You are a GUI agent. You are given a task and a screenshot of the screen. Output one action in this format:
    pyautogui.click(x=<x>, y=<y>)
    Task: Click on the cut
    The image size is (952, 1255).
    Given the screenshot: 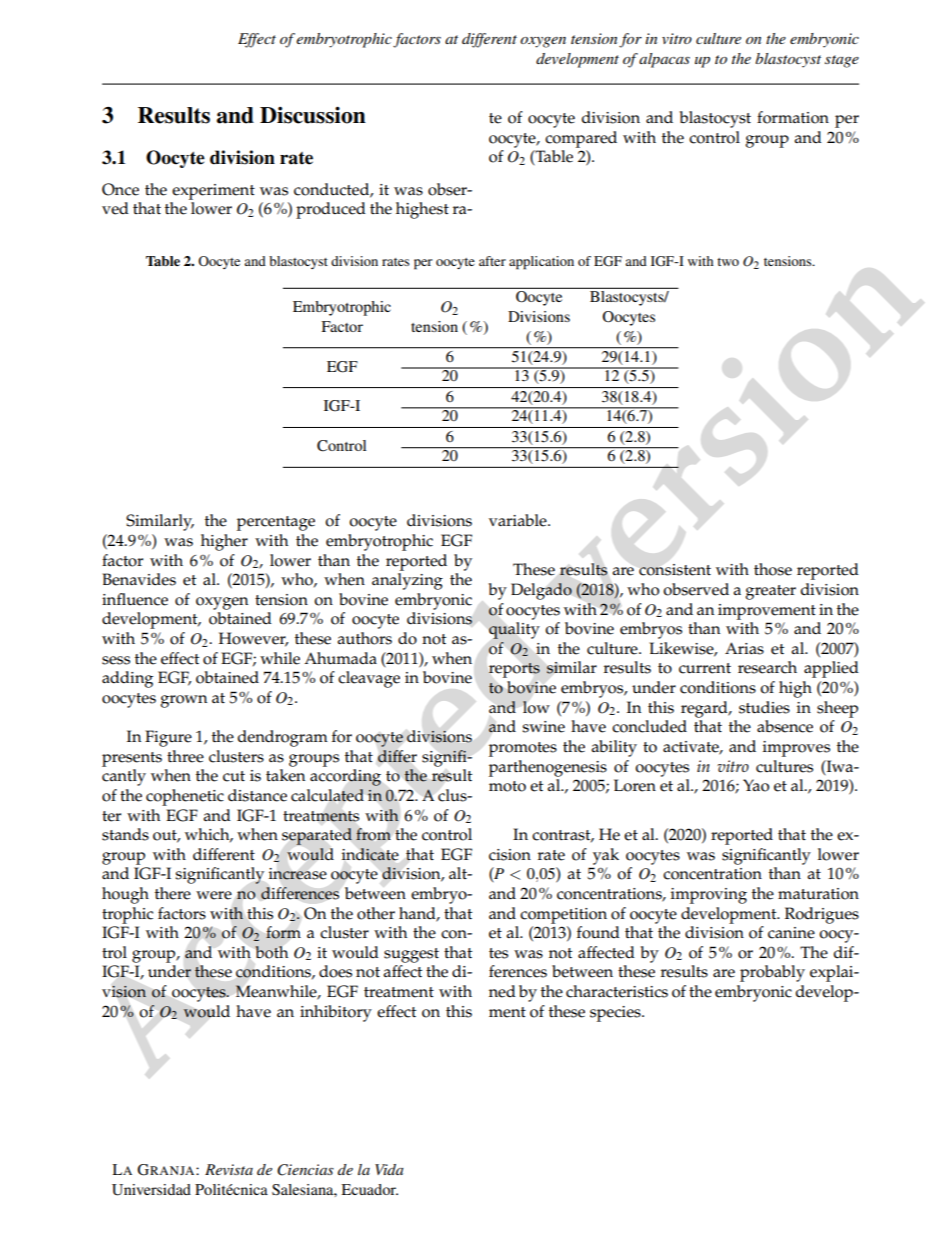 What is the action you would take?
    pyautogui.click(x=234, y=776)
